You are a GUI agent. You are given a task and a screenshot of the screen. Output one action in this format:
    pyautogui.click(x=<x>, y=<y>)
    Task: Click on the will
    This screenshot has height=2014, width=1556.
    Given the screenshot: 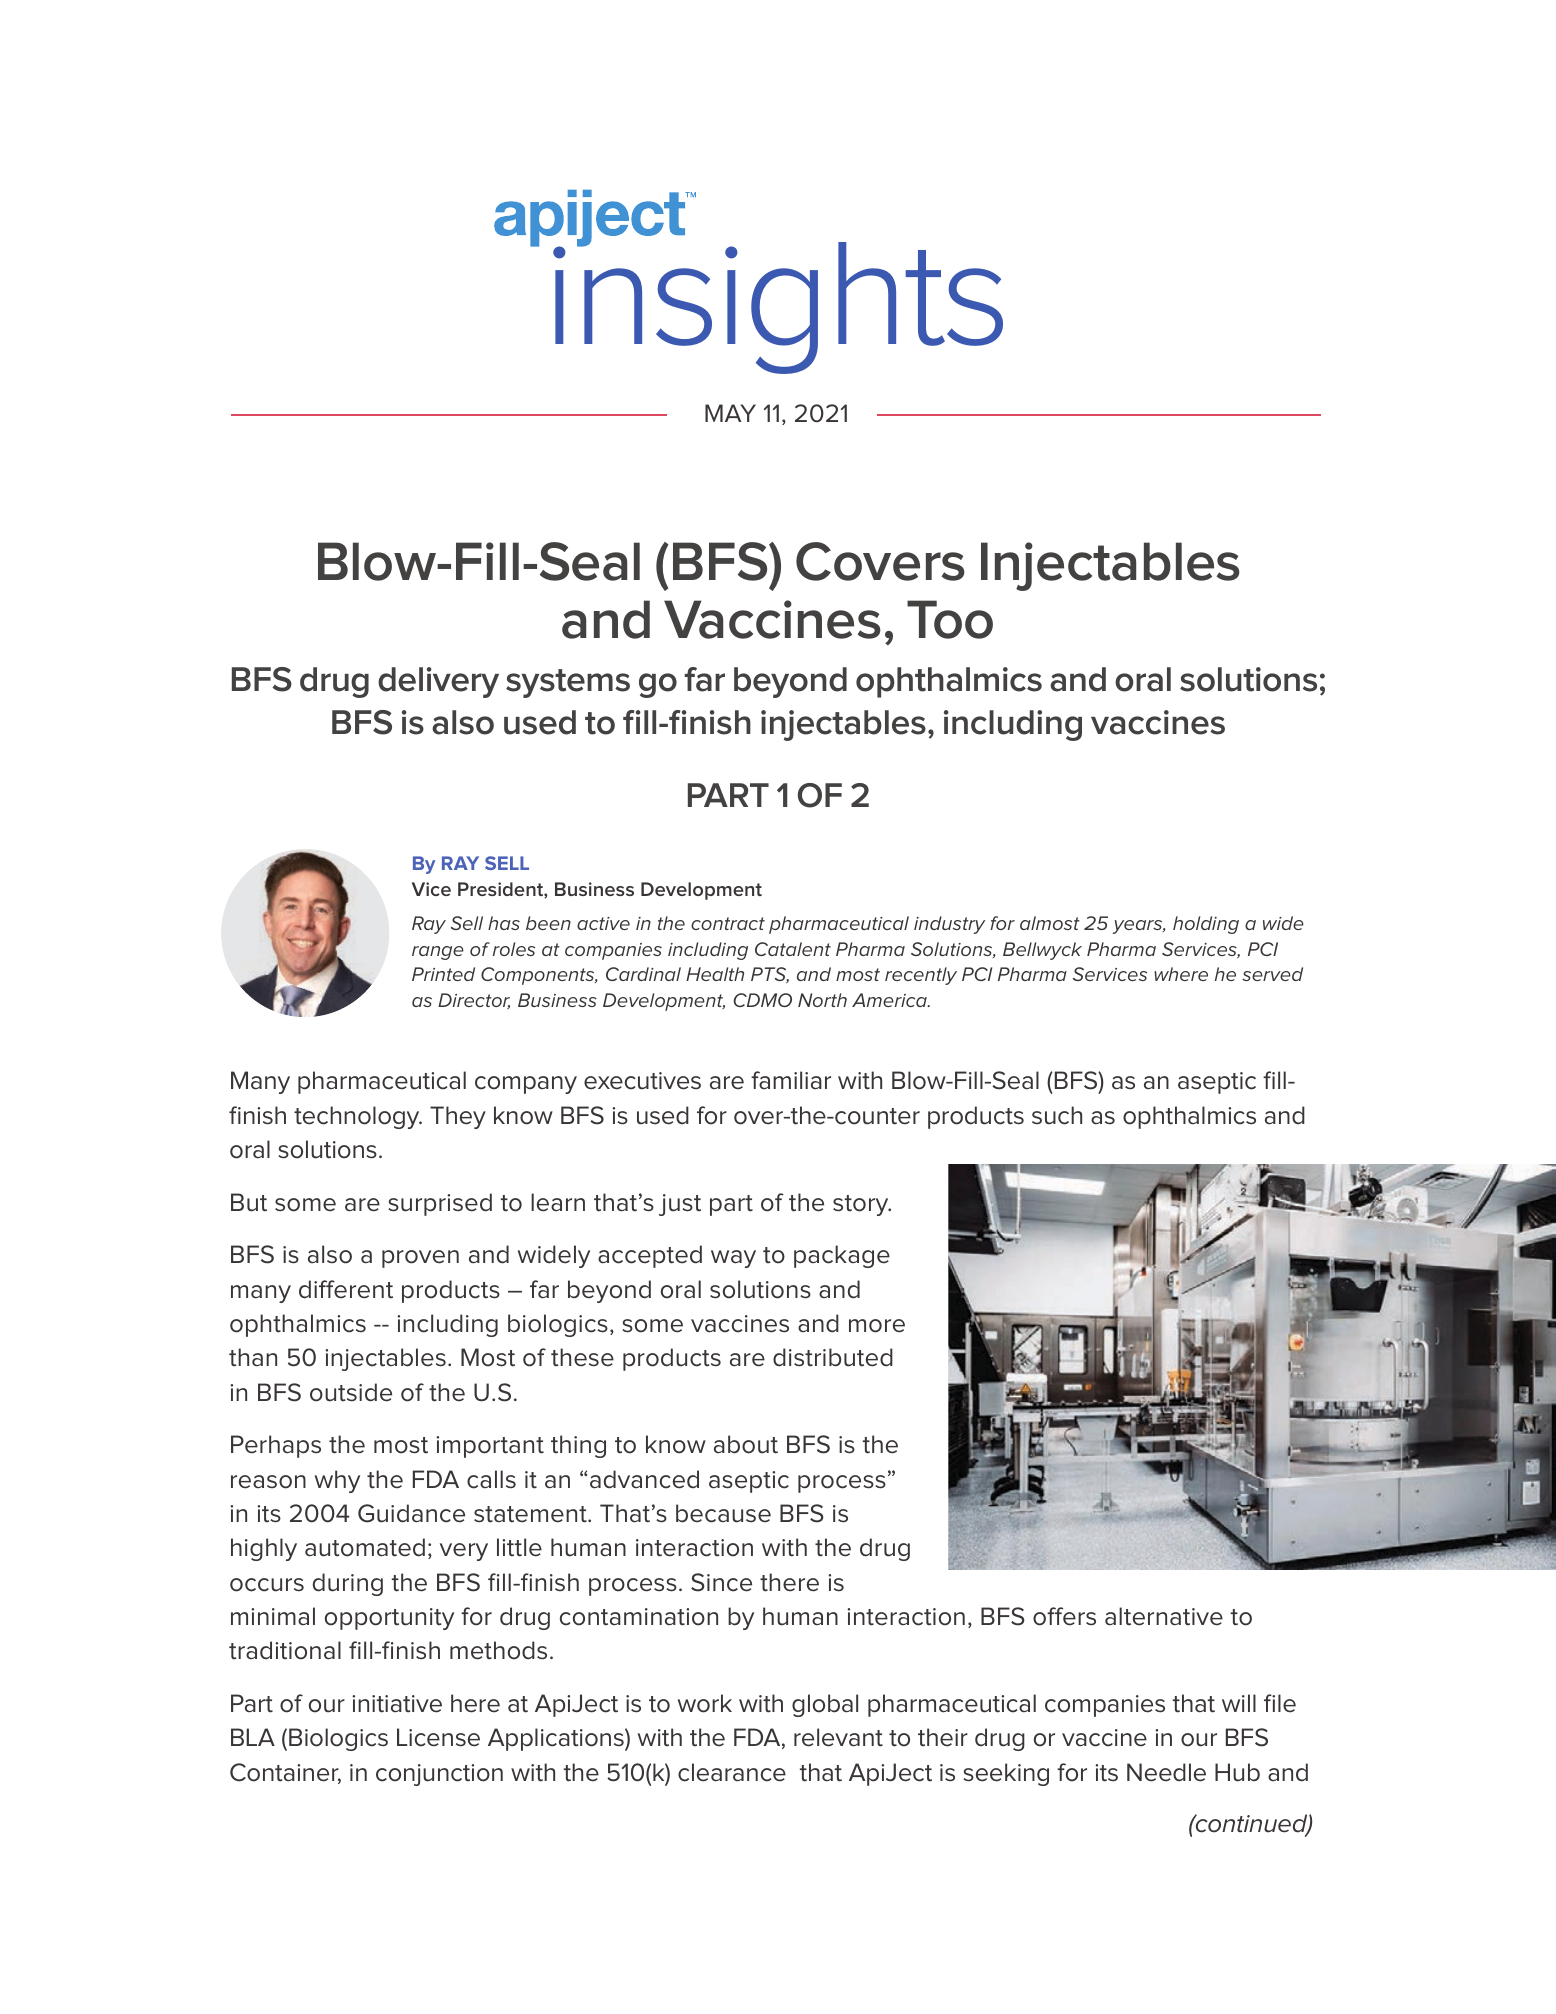 What is the action you would take?
    pyautogui.click(x=1239, y=1703)
